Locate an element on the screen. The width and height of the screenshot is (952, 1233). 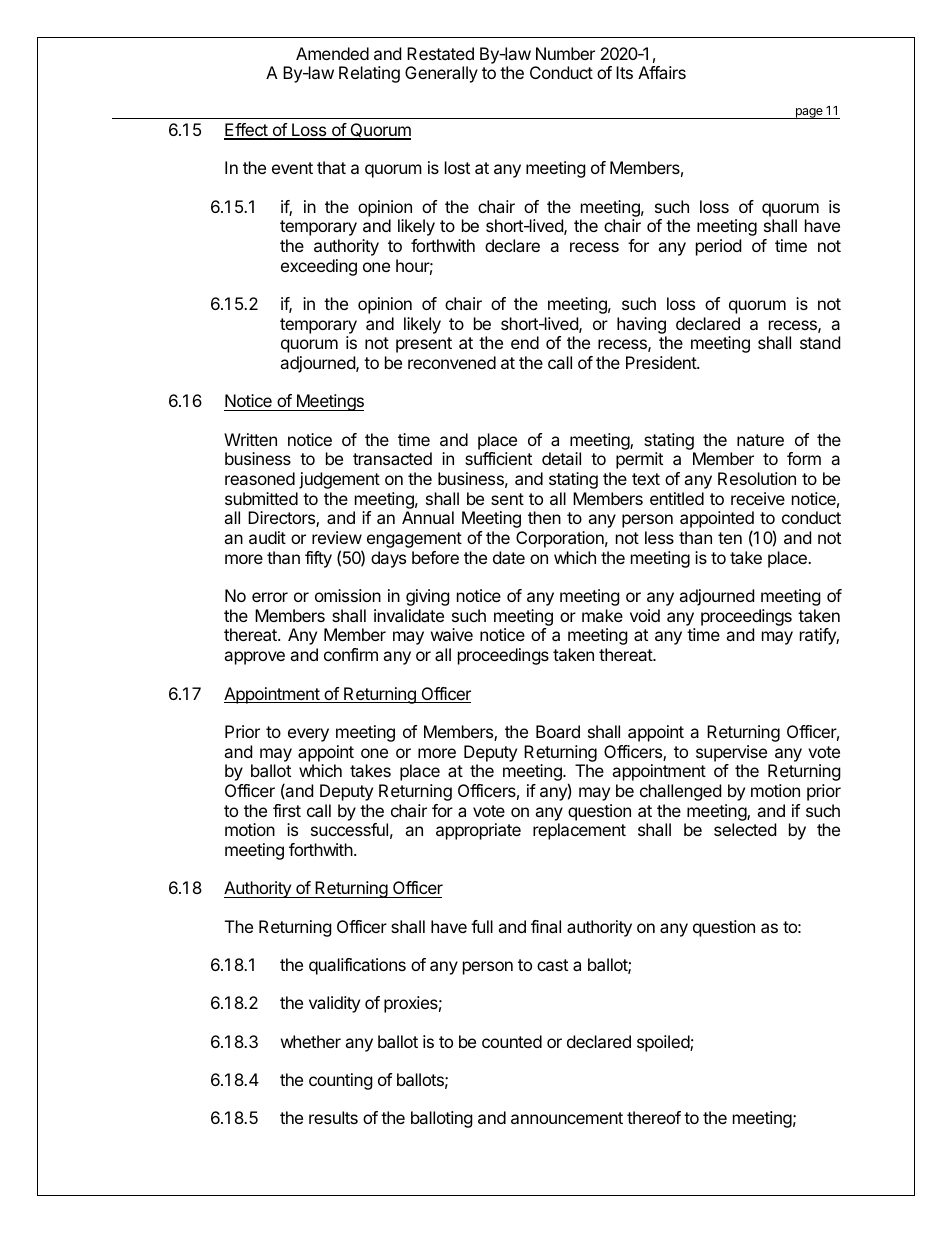
every is located at coordinates (308, 735).
